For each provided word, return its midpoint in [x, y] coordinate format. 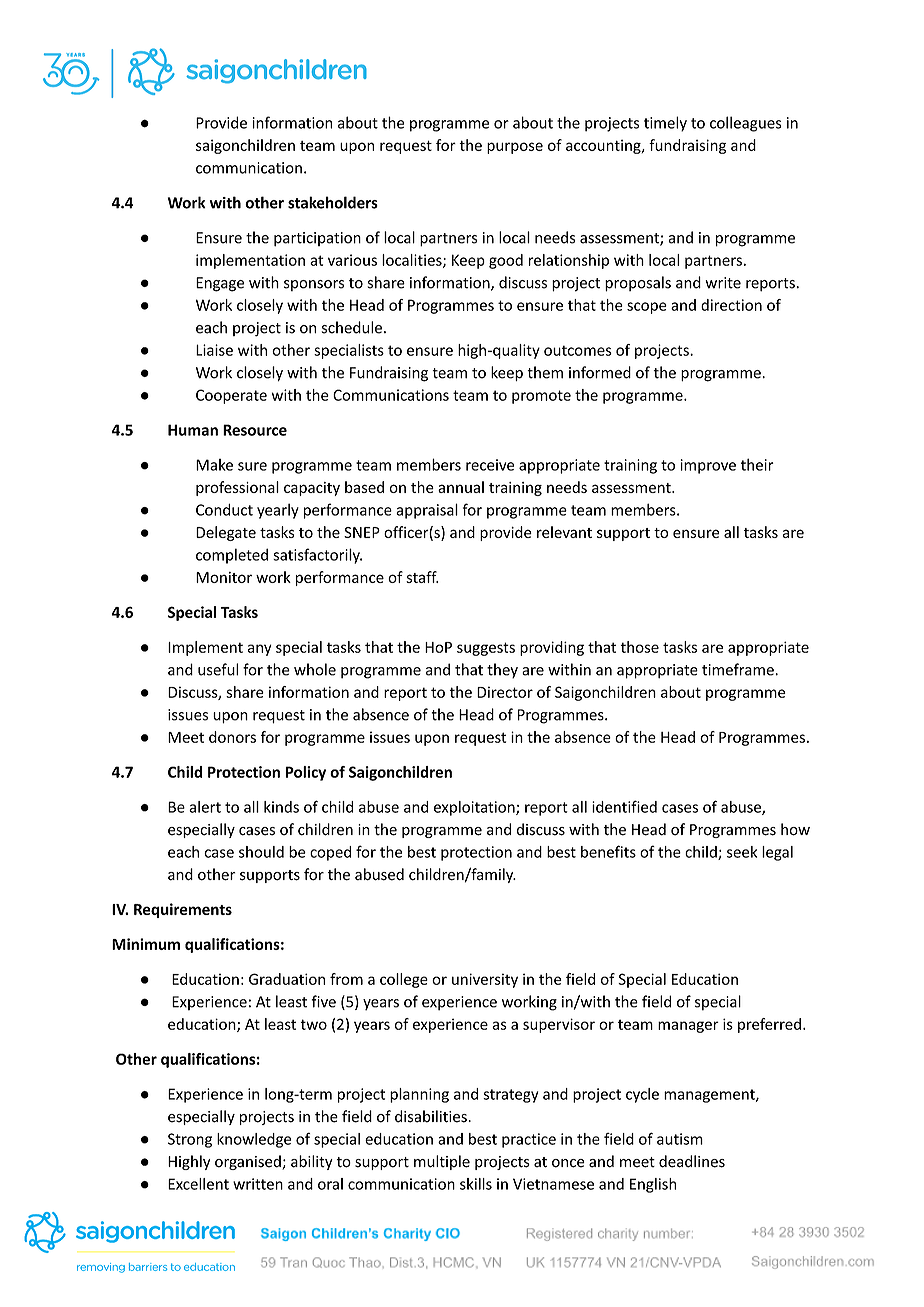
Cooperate [231, 396]
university [485, 980]
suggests [486, 649]
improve [708, 466]
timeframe [739, 669]
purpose [515, 148]
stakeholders [333, 202]
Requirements [183, 910]
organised [249, 1162]
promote [541, 397]
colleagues [746, 124]
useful [218, 669]
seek [742, 852]
